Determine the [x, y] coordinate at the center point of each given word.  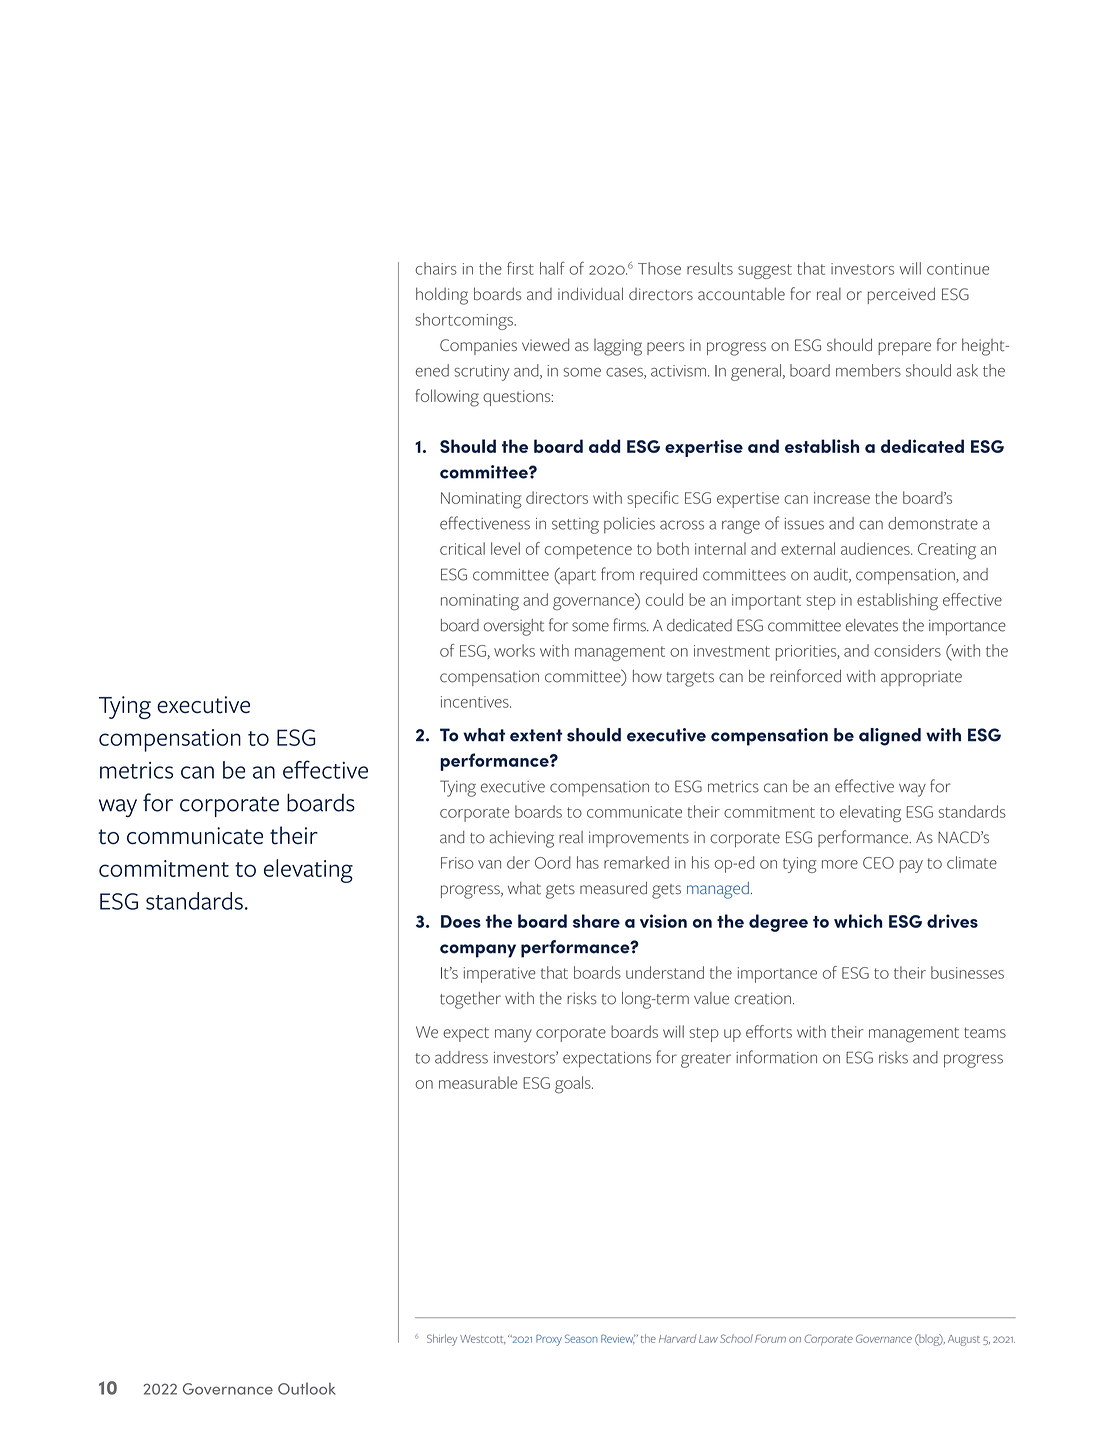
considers [907, 650]
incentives [476, 702]
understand [665, 972]
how [647, 676]
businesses [967, 972]
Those [659, 268]
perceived [901, 295]
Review [618, 1339]
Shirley [442, 1340]
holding [442, 296]
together [470, 1000]
